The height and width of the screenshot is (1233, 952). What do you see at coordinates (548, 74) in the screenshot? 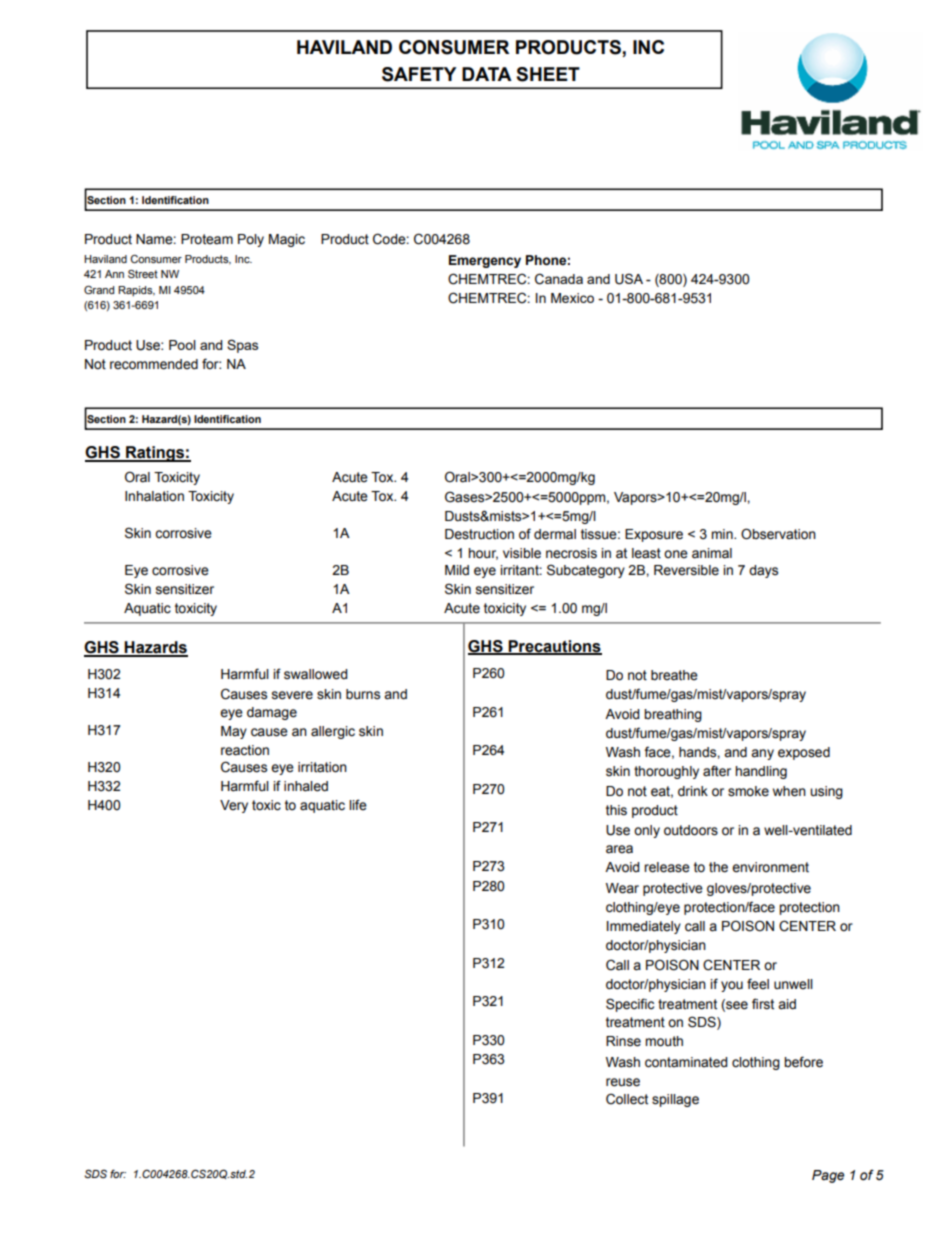
I see `SHEET` at bounding box center [548, 74].
